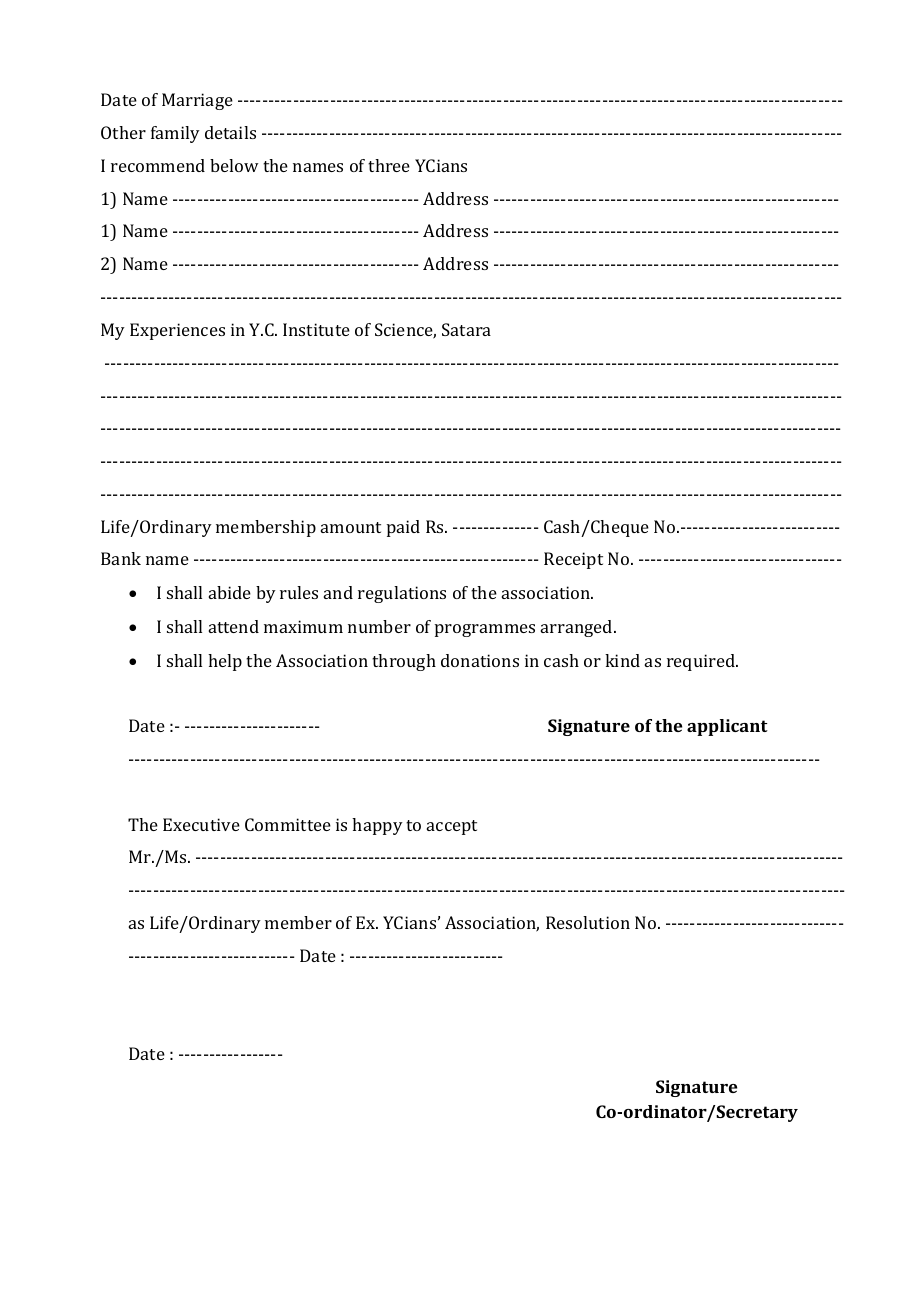 This screenshot has width=924, height=1307. What do you see at coordinates (230, 132) in the screenshot?
I see `details` at bounding box center [230, 132].
